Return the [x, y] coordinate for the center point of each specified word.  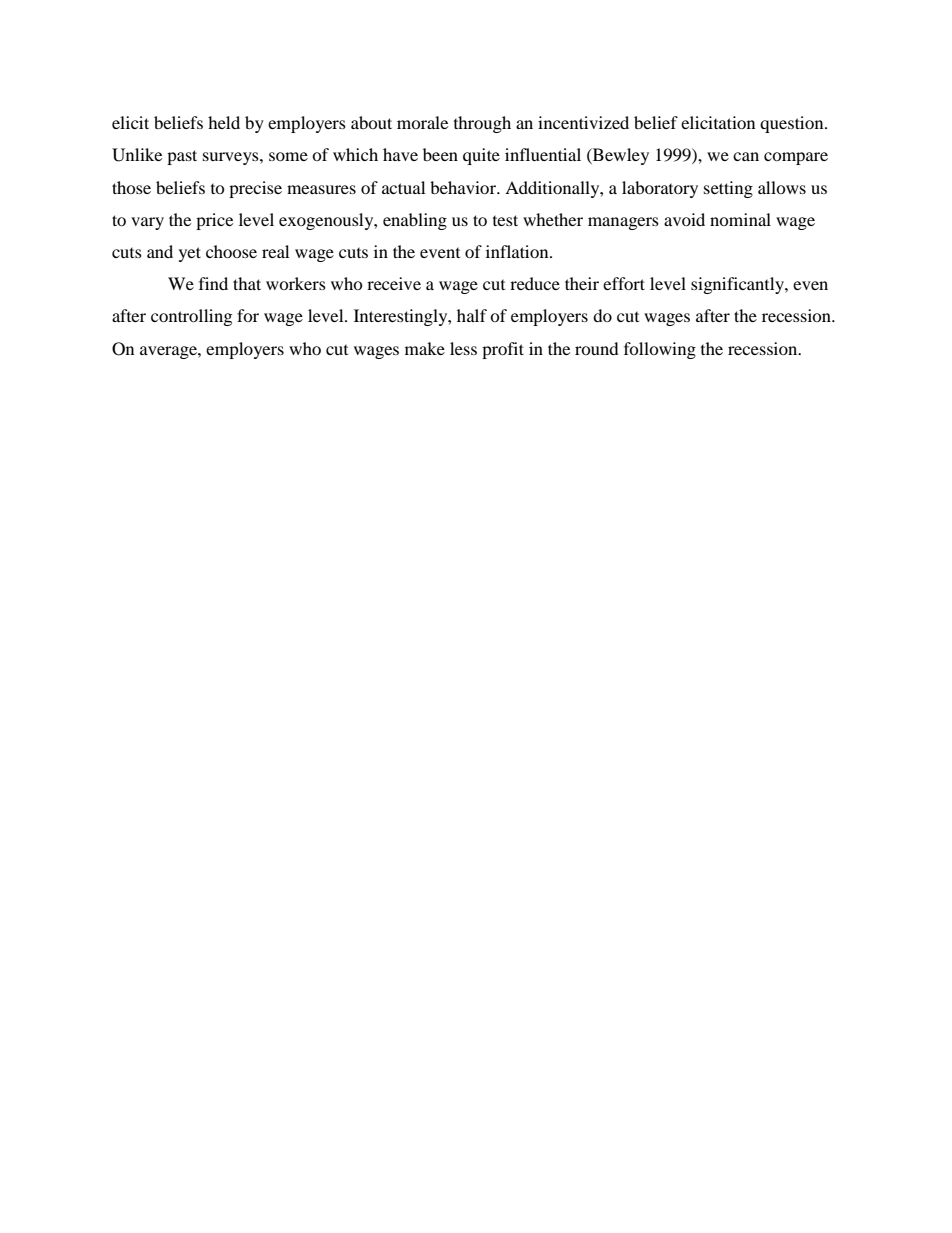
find [213, 283]
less [463, 348]
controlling [191, 317]
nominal [740, 219]
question [793, 124]
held [224, 122]
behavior [464, 187]
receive [394, 283]
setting [728, 189]
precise [255, 189]
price [214, 221]
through [482, 124]
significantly [738, 285]
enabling [415, 221]
